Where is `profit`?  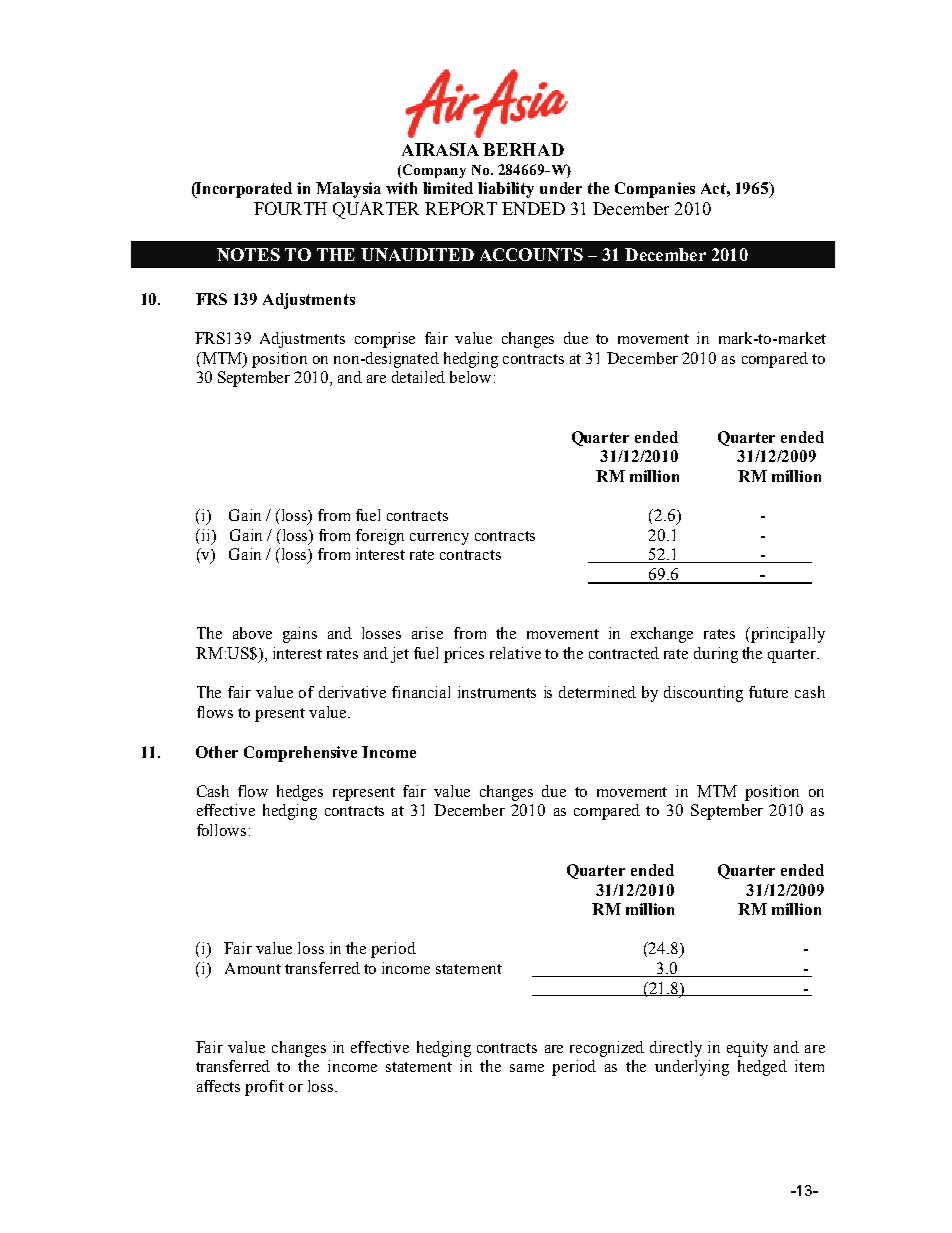 profit is located at coordinates (264, 1088).
